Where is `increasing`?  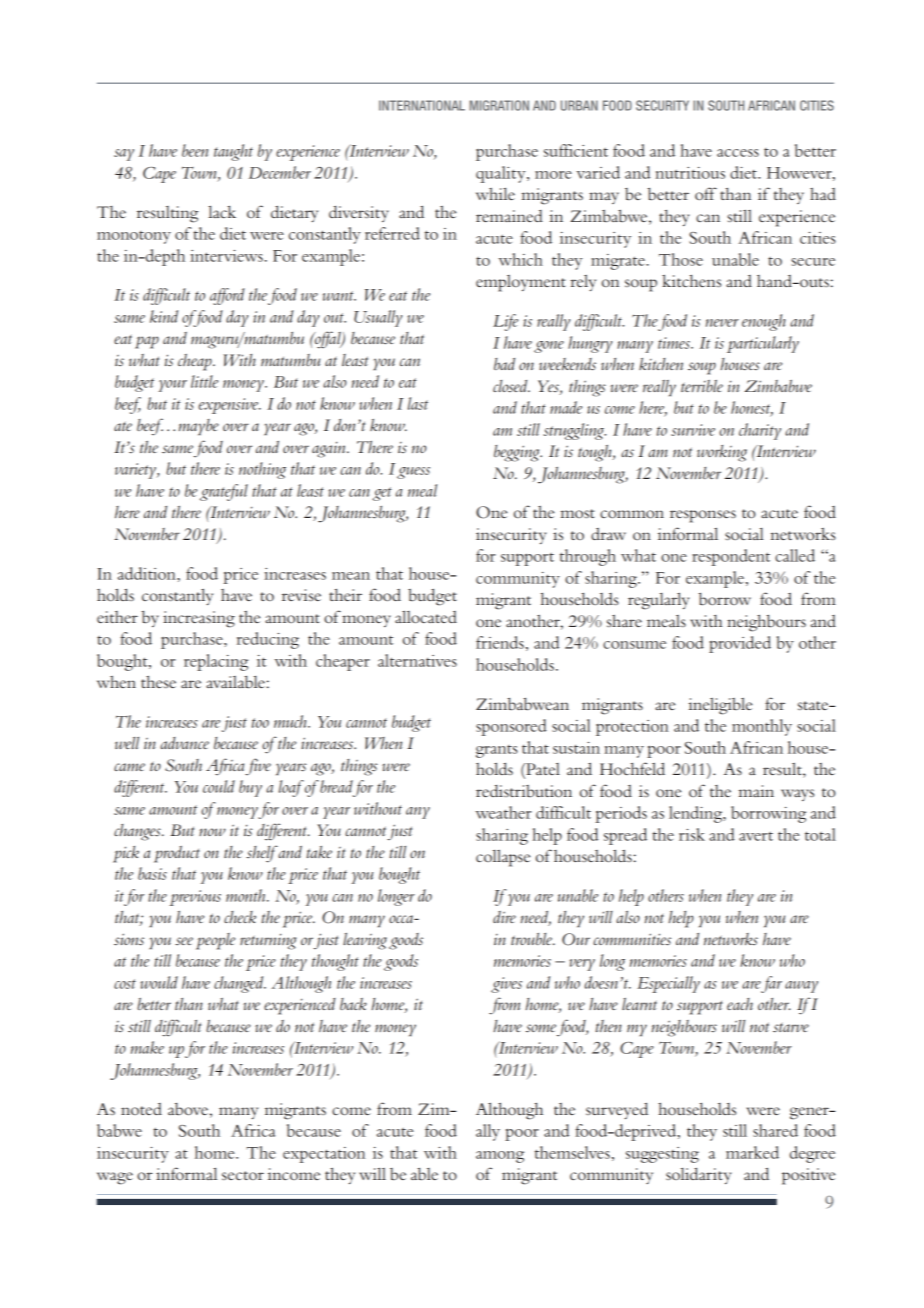 increasing is located at coordinates (199, 619).
